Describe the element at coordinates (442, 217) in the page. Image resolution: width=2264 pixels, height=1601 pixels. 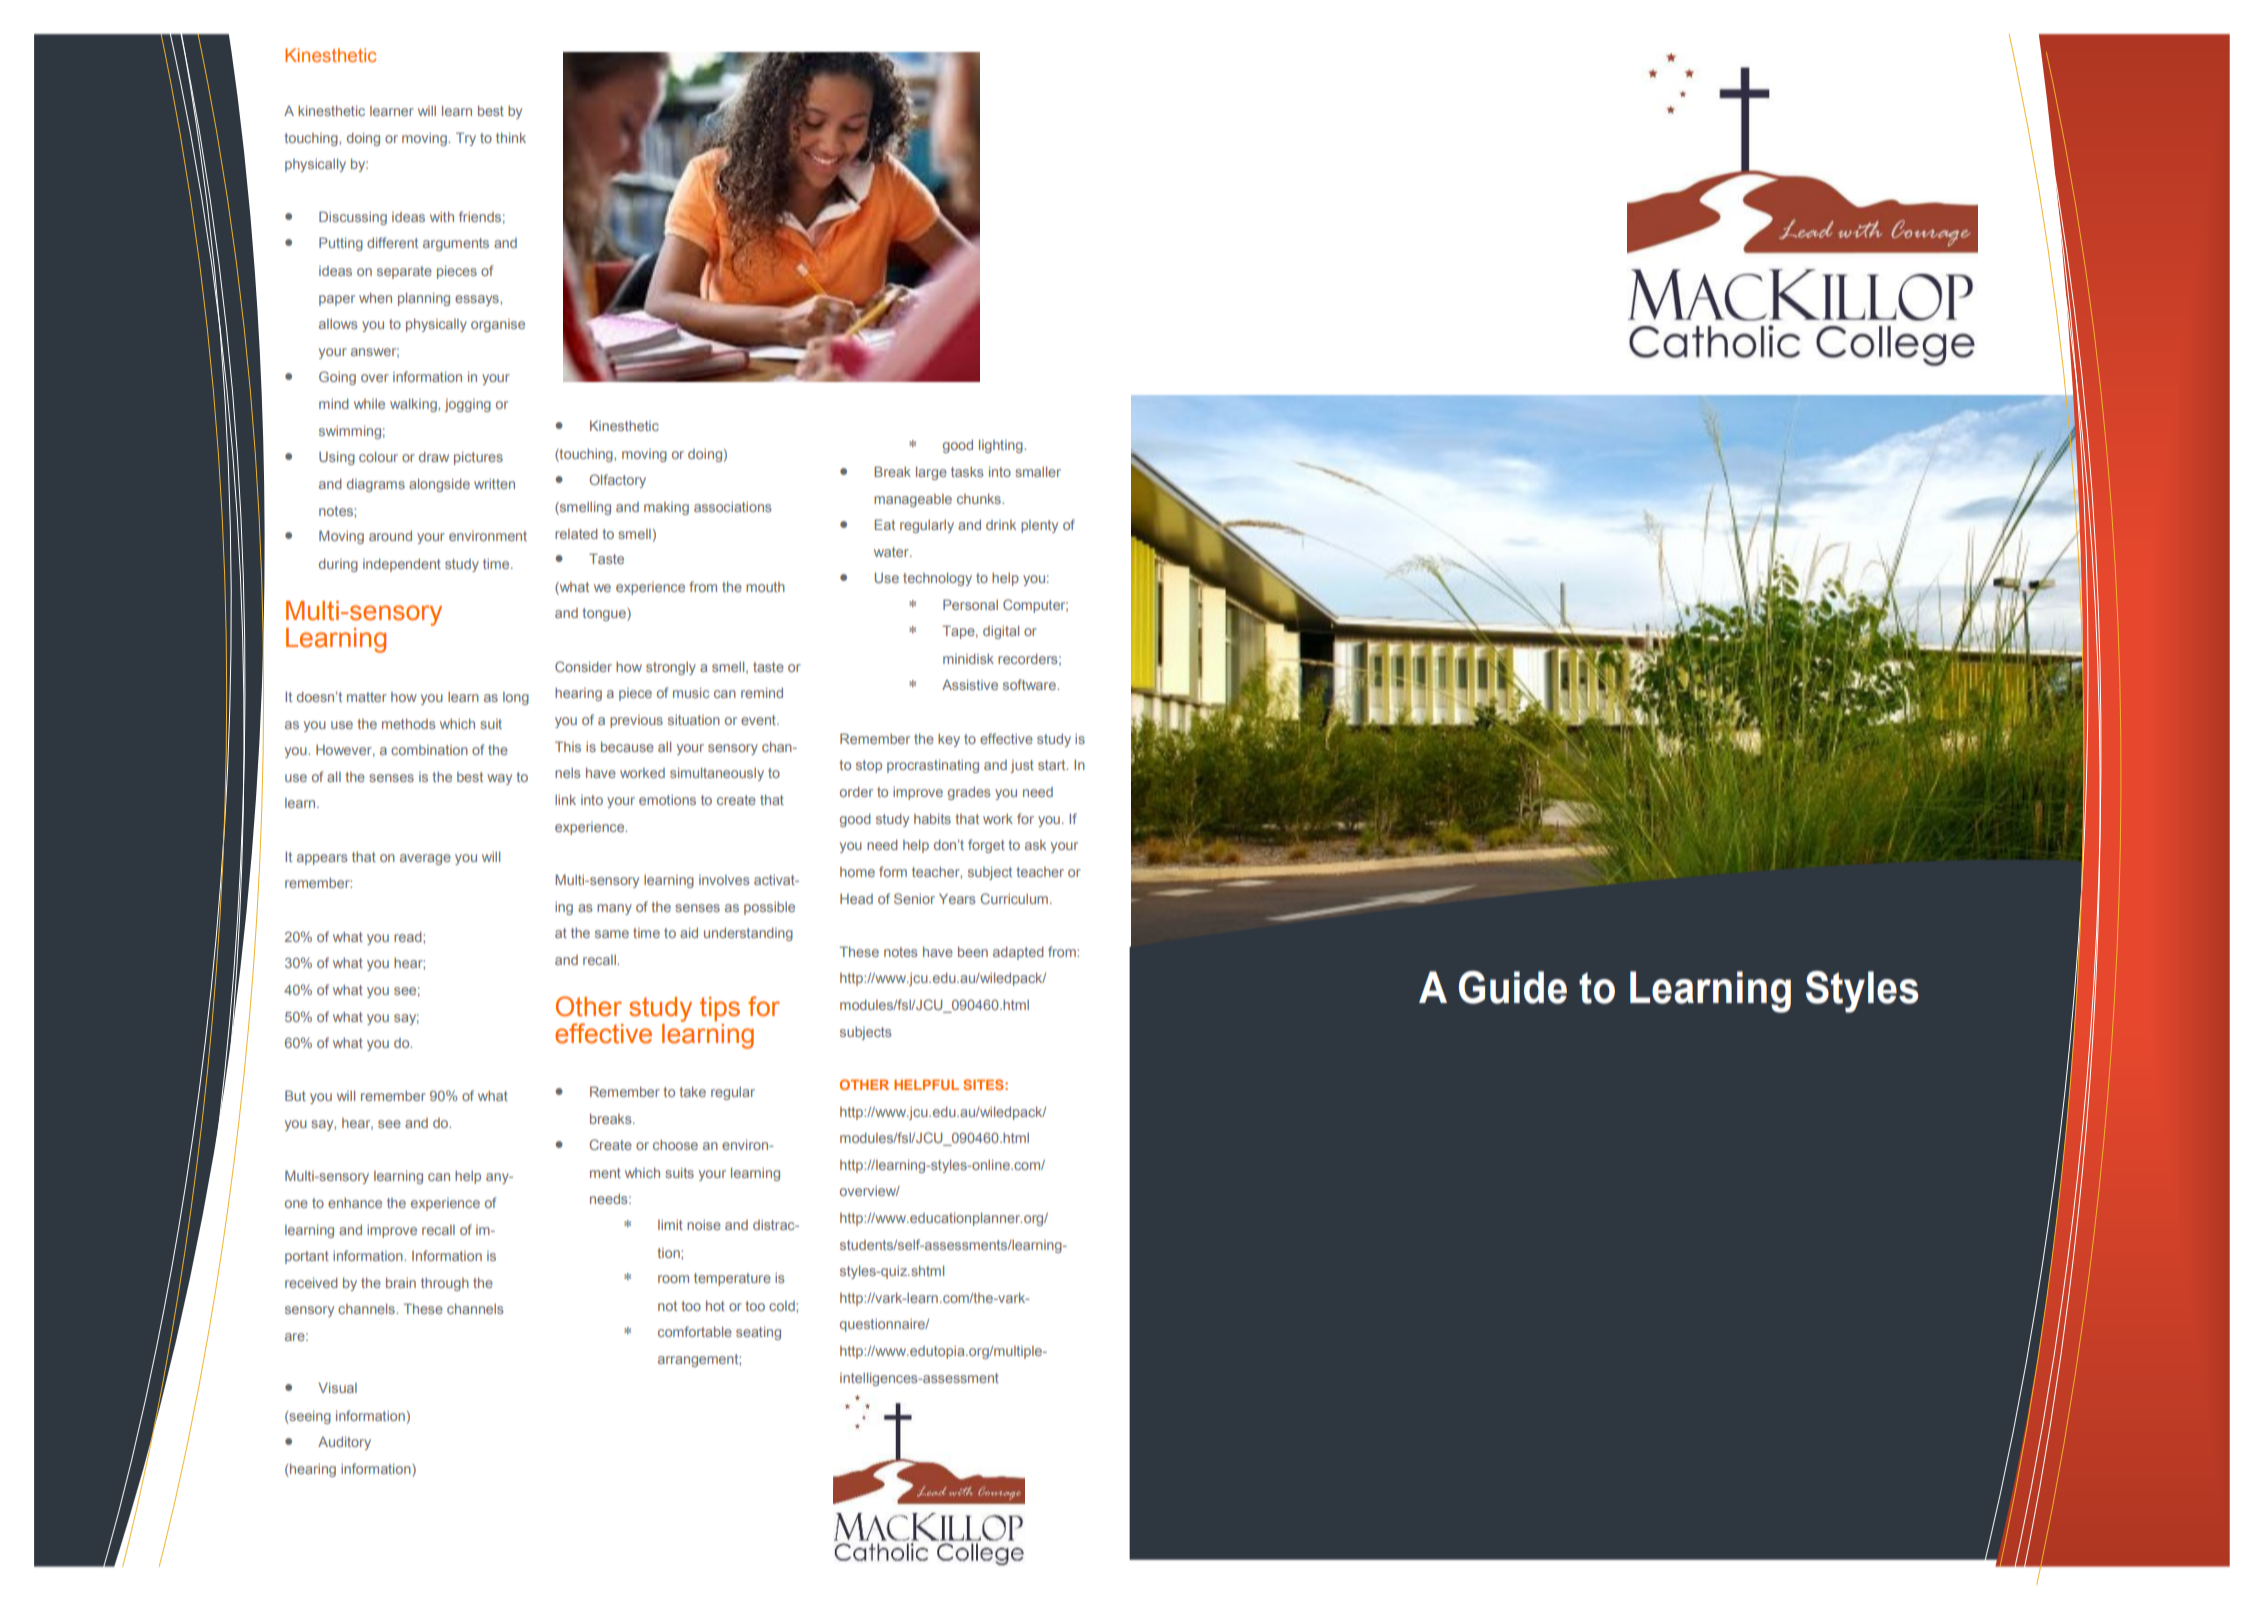
I see `with` at that location.
